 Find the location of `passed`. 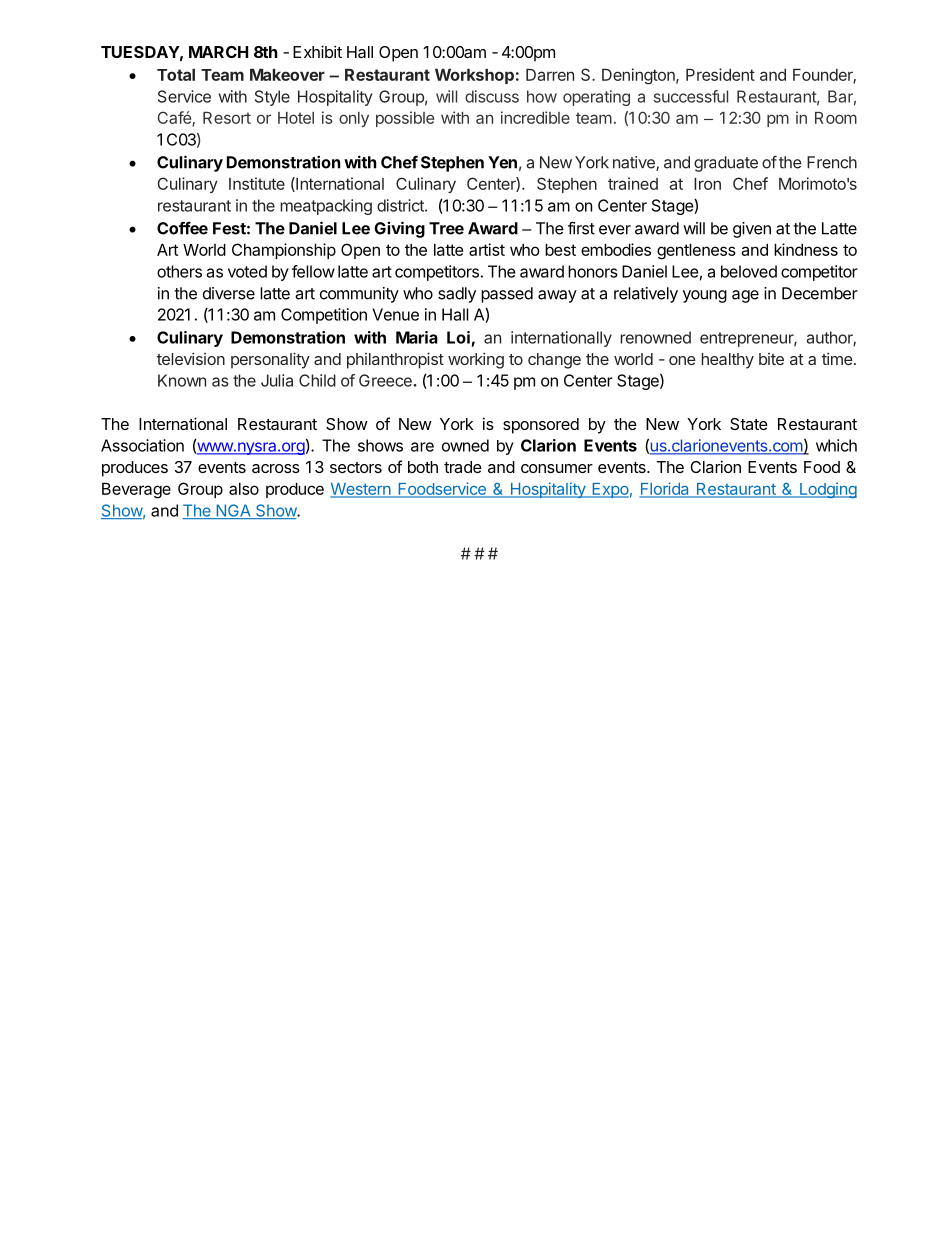

passed is located at coordinates (507, 295).
